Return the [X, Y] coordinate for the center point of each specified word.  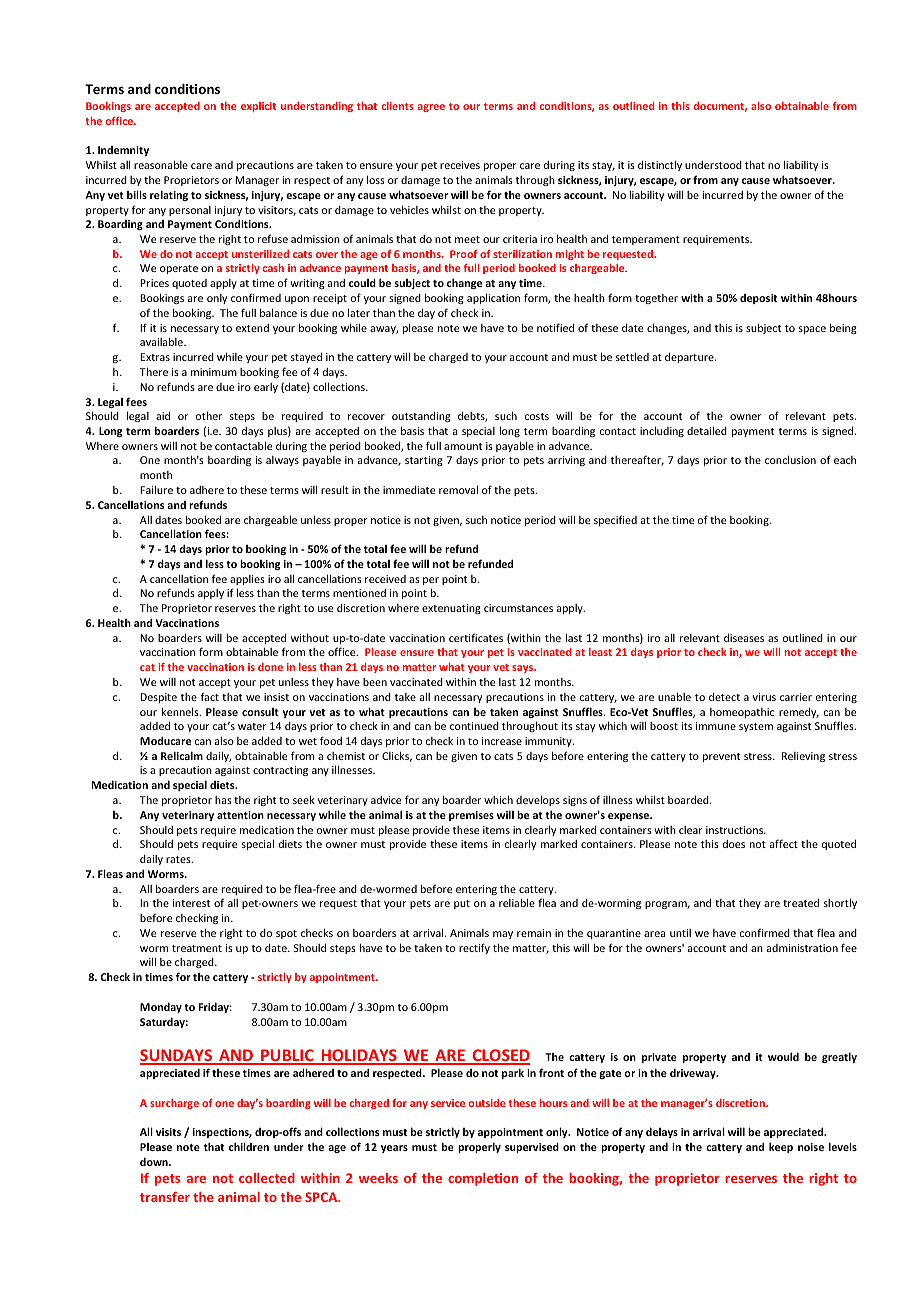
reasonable [161, 164]
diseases [744, 637]
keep [781, 1147]
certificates [476, 637]
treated [801, 902]
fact [210, 696]
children [249, 1146]
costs [537, 416]
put [462, 904]
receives [460, 165]
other [209, 415]
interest [191, 903]
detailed [707, 430]
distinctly [660, 165]
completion [483, 1179]
